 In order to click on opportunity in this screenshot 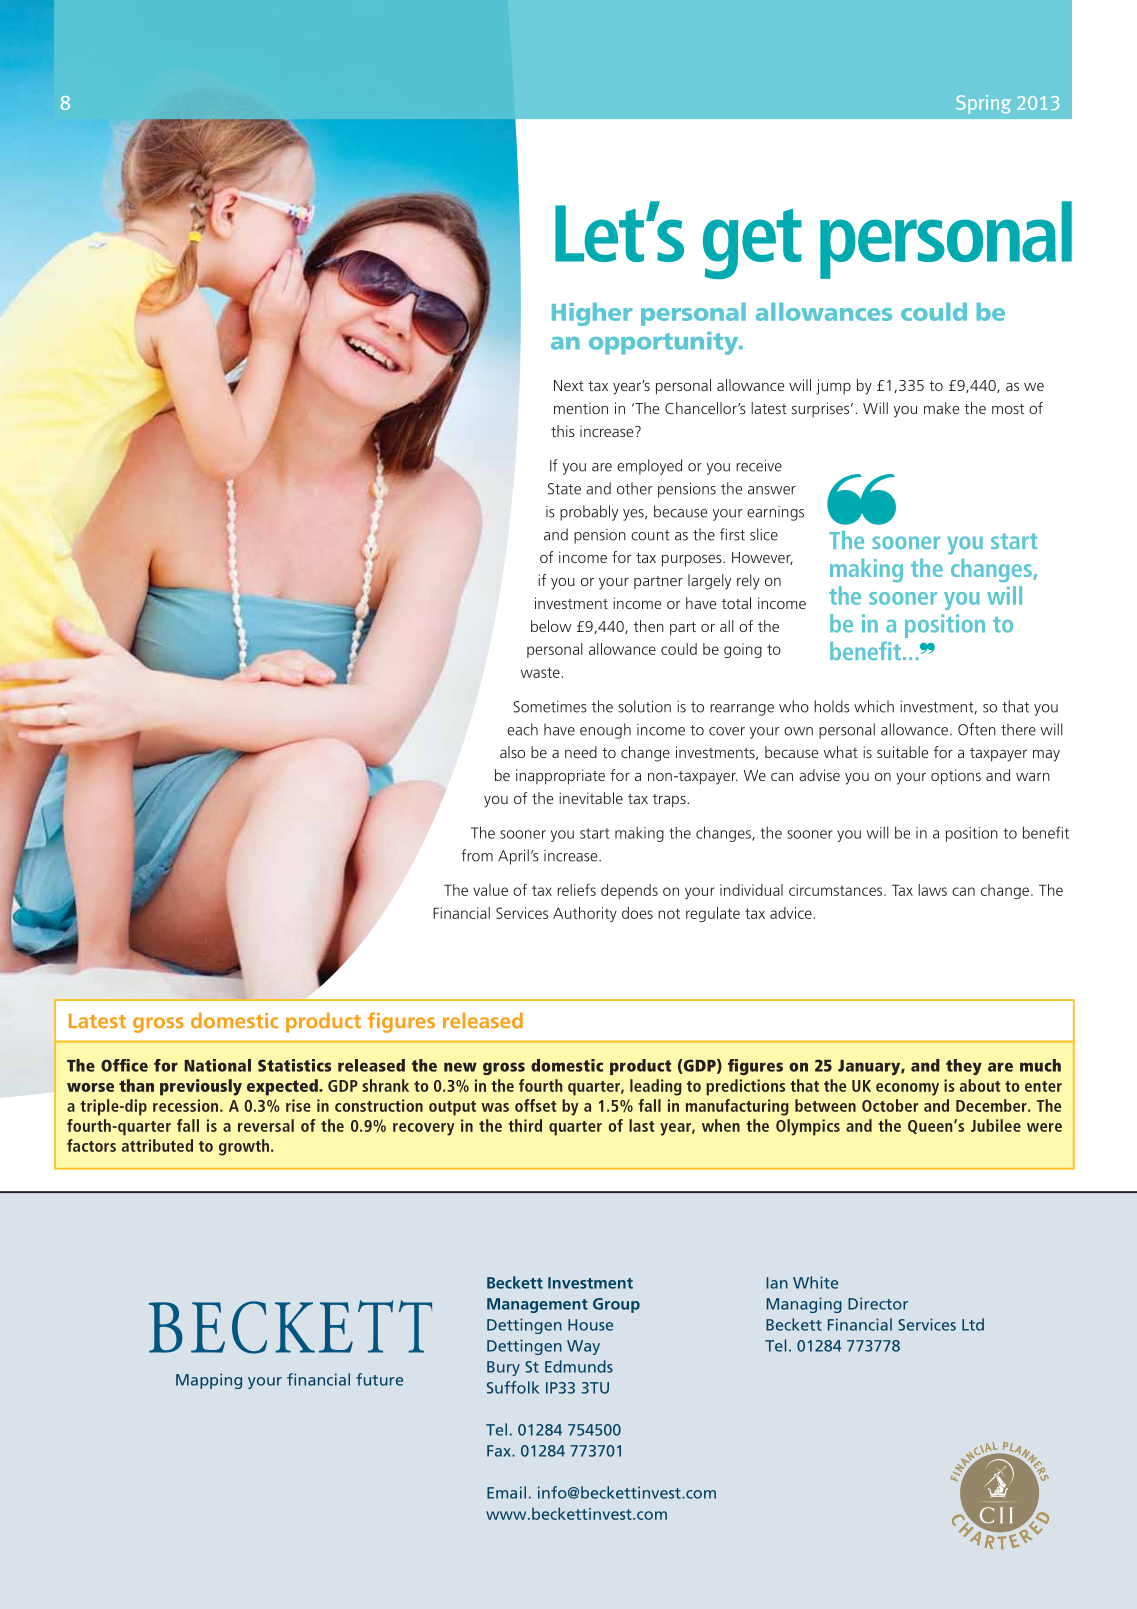, I will do `click(665, 343)`.
